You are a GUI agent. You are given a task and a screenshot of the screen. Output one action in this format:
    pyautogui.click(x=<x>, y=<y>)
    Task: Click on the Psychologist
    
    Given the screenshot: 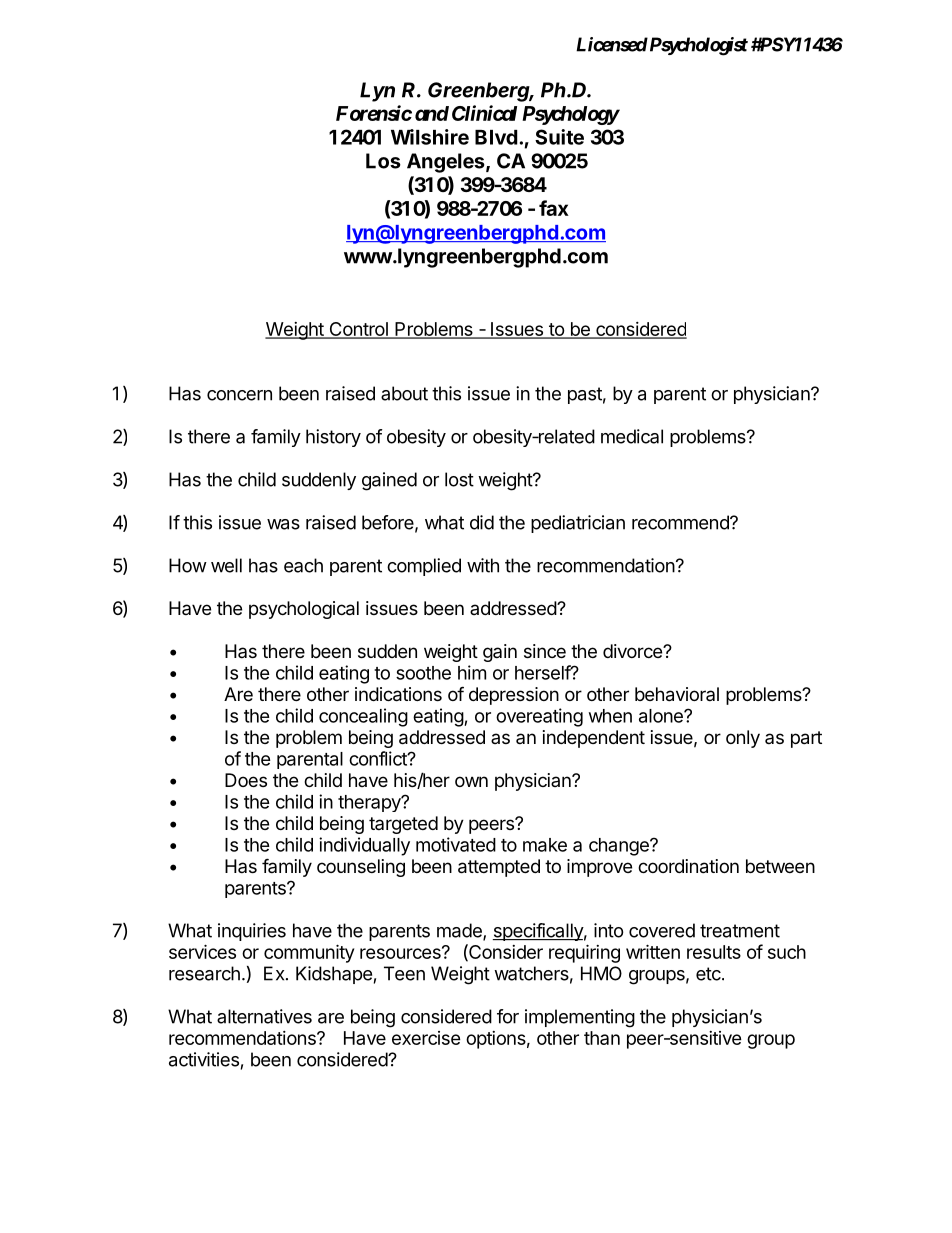 What is the action you would take?
    pyautogui.click(x=697, y=46)
